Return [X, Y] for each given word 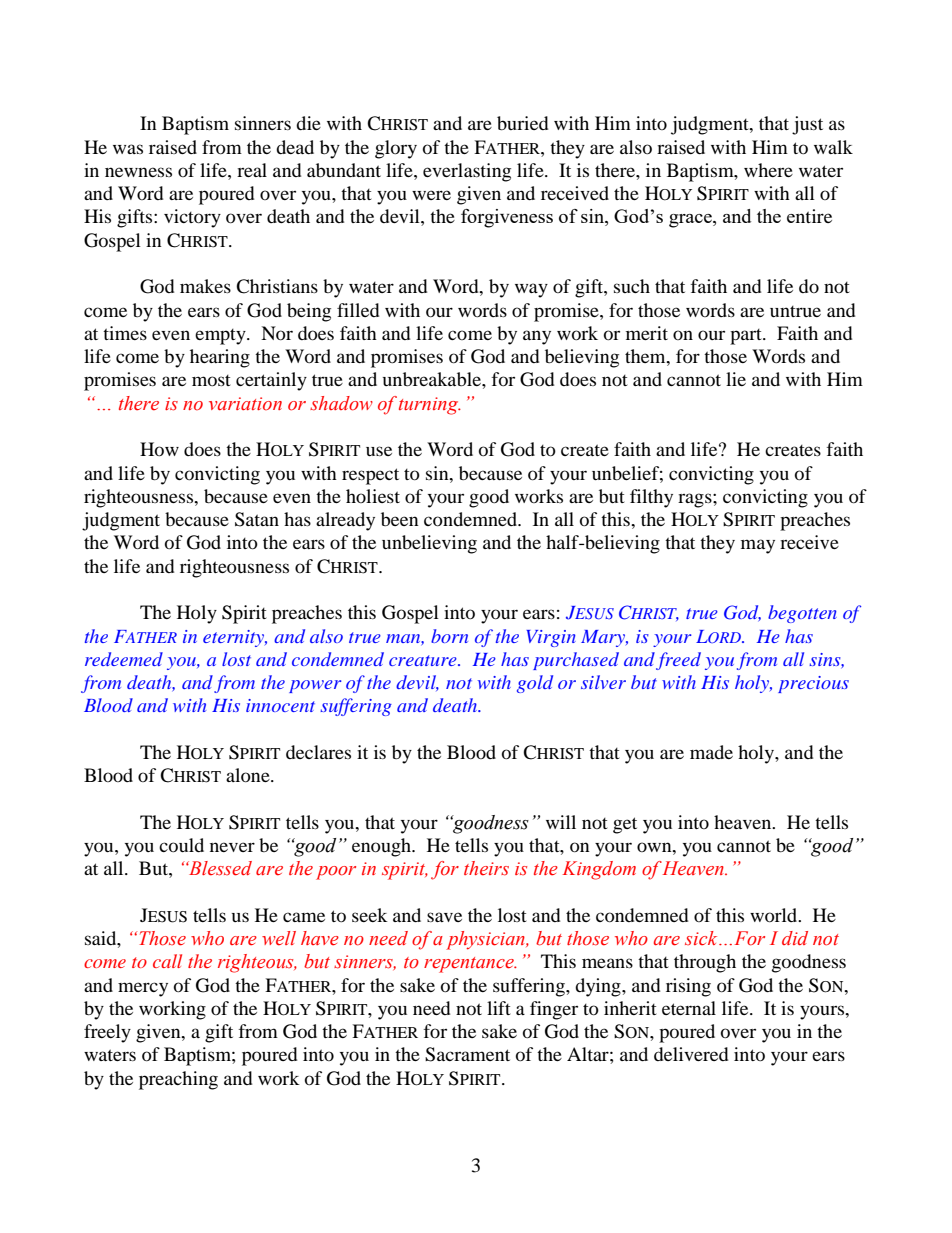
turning [430, 406]
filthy [651, 498]
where [768, 170]
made [711, 752]
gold [535, 684]
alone [249, 775]
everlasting [467, 172]
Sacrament [467, 1054]
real [252, 170]
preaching [178, 1080]
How [159, 449]
